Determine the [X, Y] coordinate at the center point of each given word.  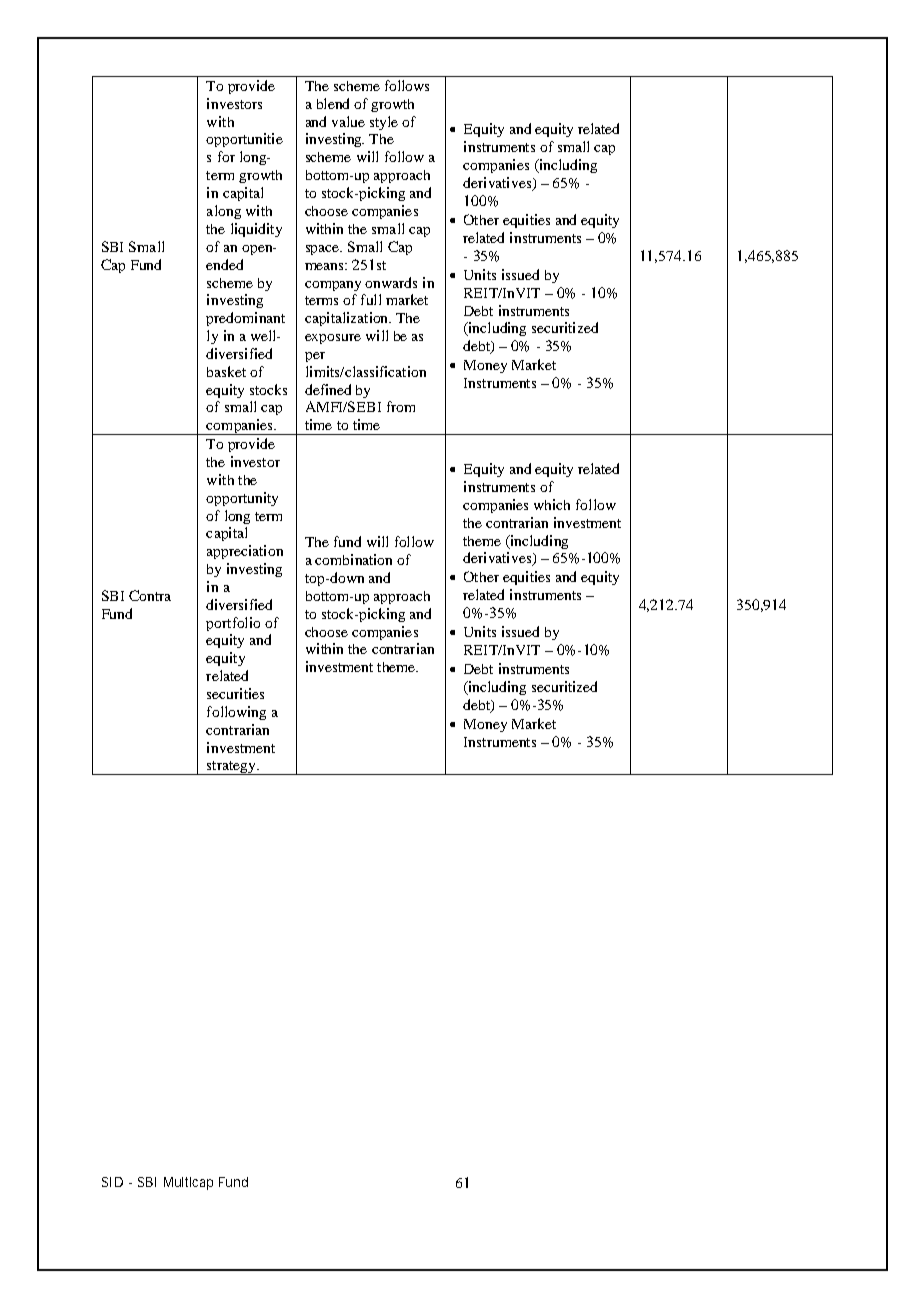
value [348, 121]
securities [235, 693]
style [384, 123]
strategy [231, 768]
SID [112, 1182]
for [226, 156]
